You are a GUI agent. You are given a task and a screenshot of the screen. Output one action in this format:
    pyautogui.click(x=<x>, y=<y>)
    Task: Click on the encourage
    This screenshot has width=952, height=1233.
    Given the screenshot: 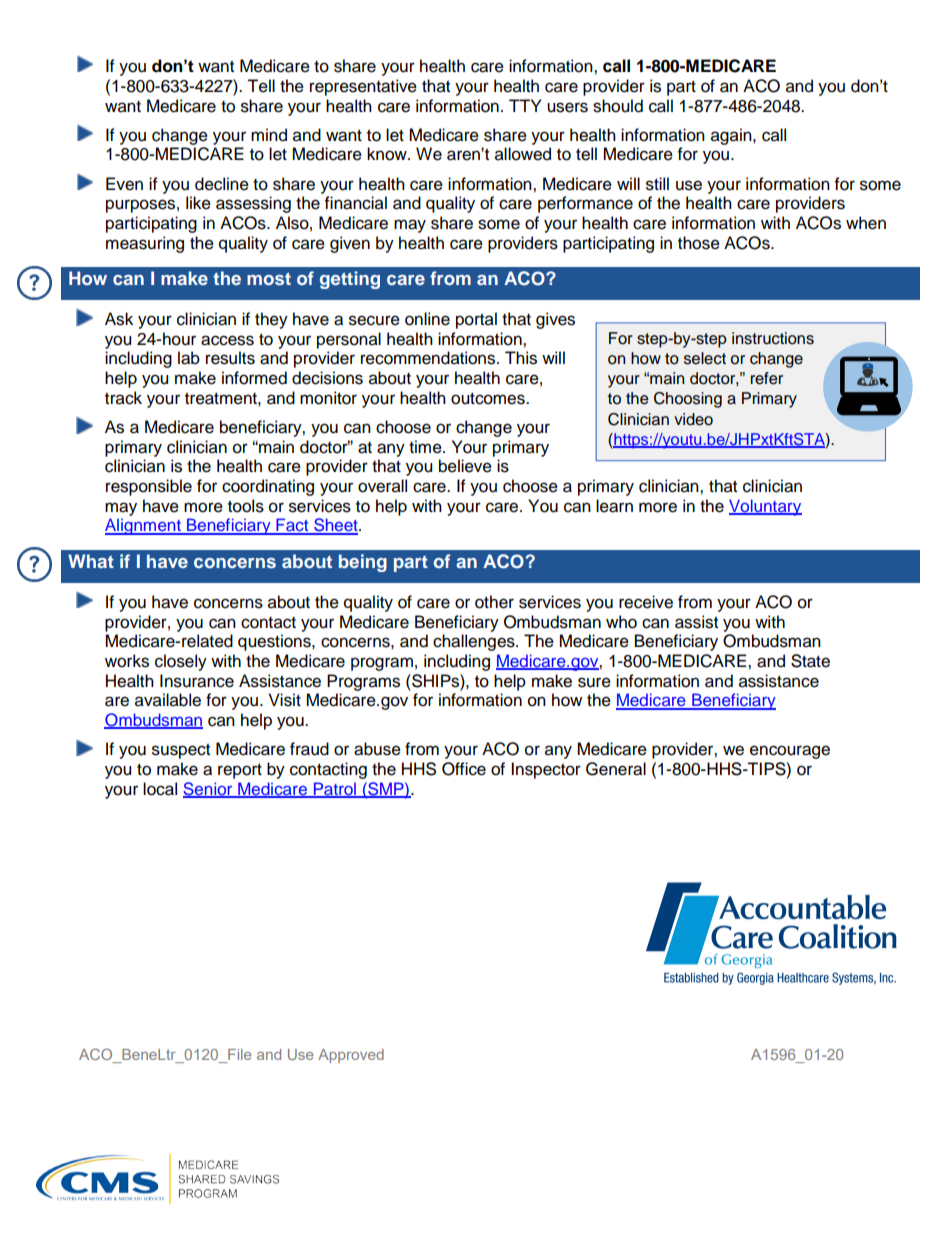 What is the action you would take?
    pyautogui.click(x=790, y=752)
